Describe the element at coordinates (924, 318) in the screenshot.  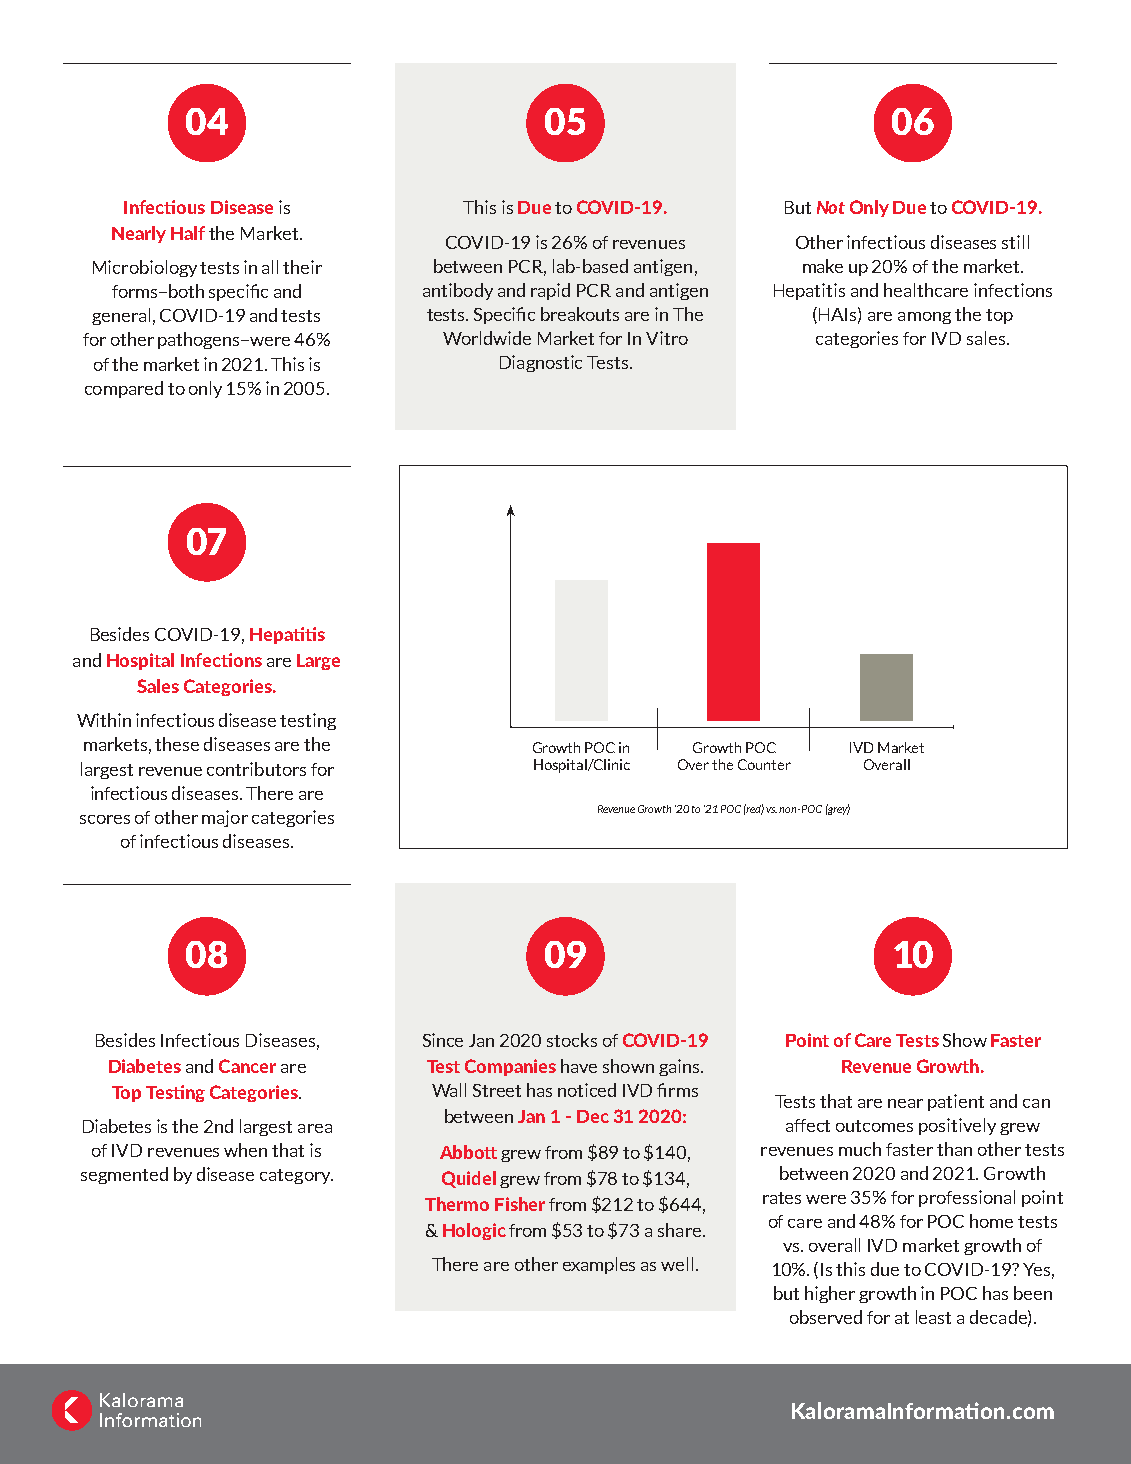
I see `among` at that location.
